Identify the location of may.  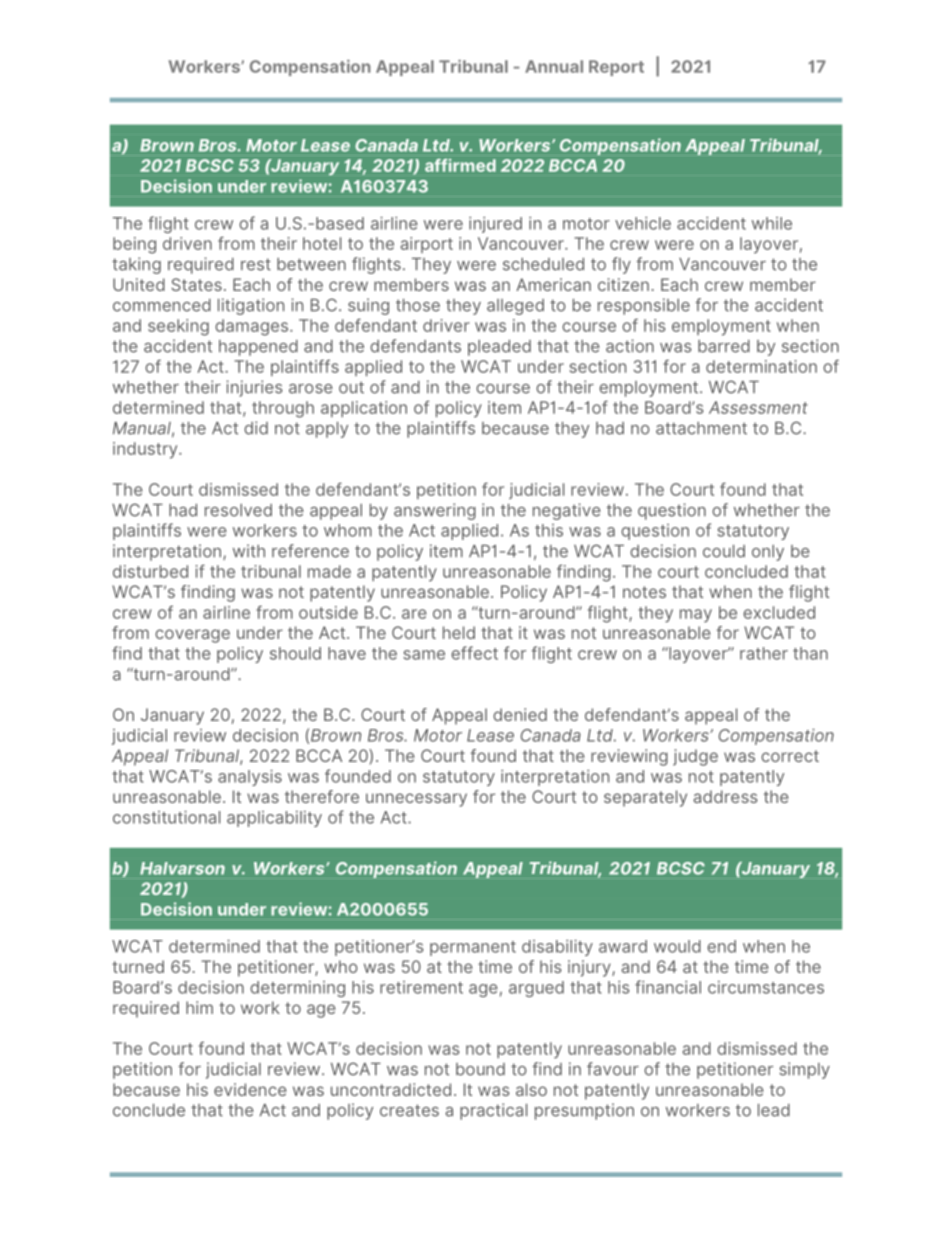
(696, 616).
